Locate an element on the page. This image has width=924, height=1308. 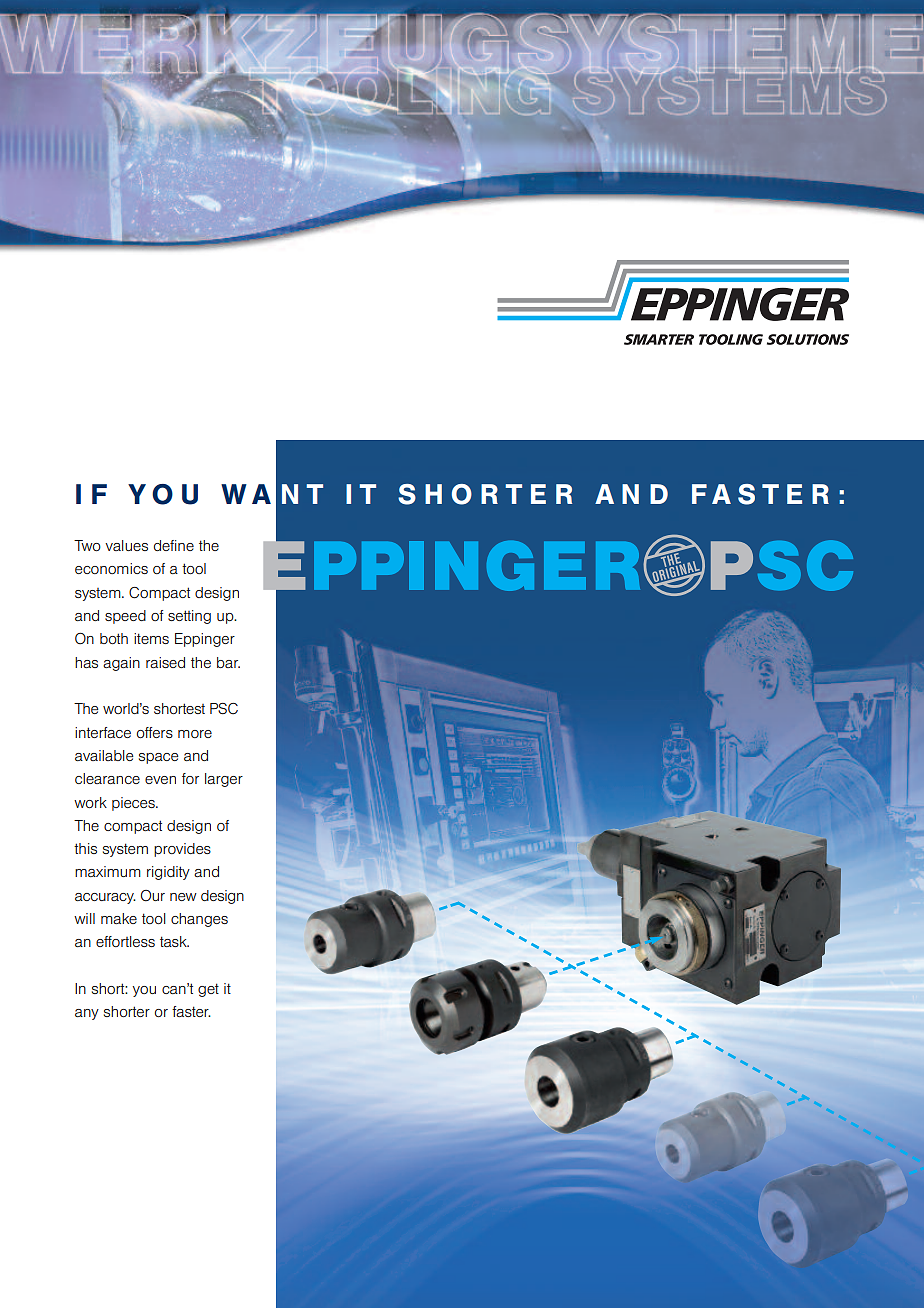
economics is located at coordinates (111, 568).
